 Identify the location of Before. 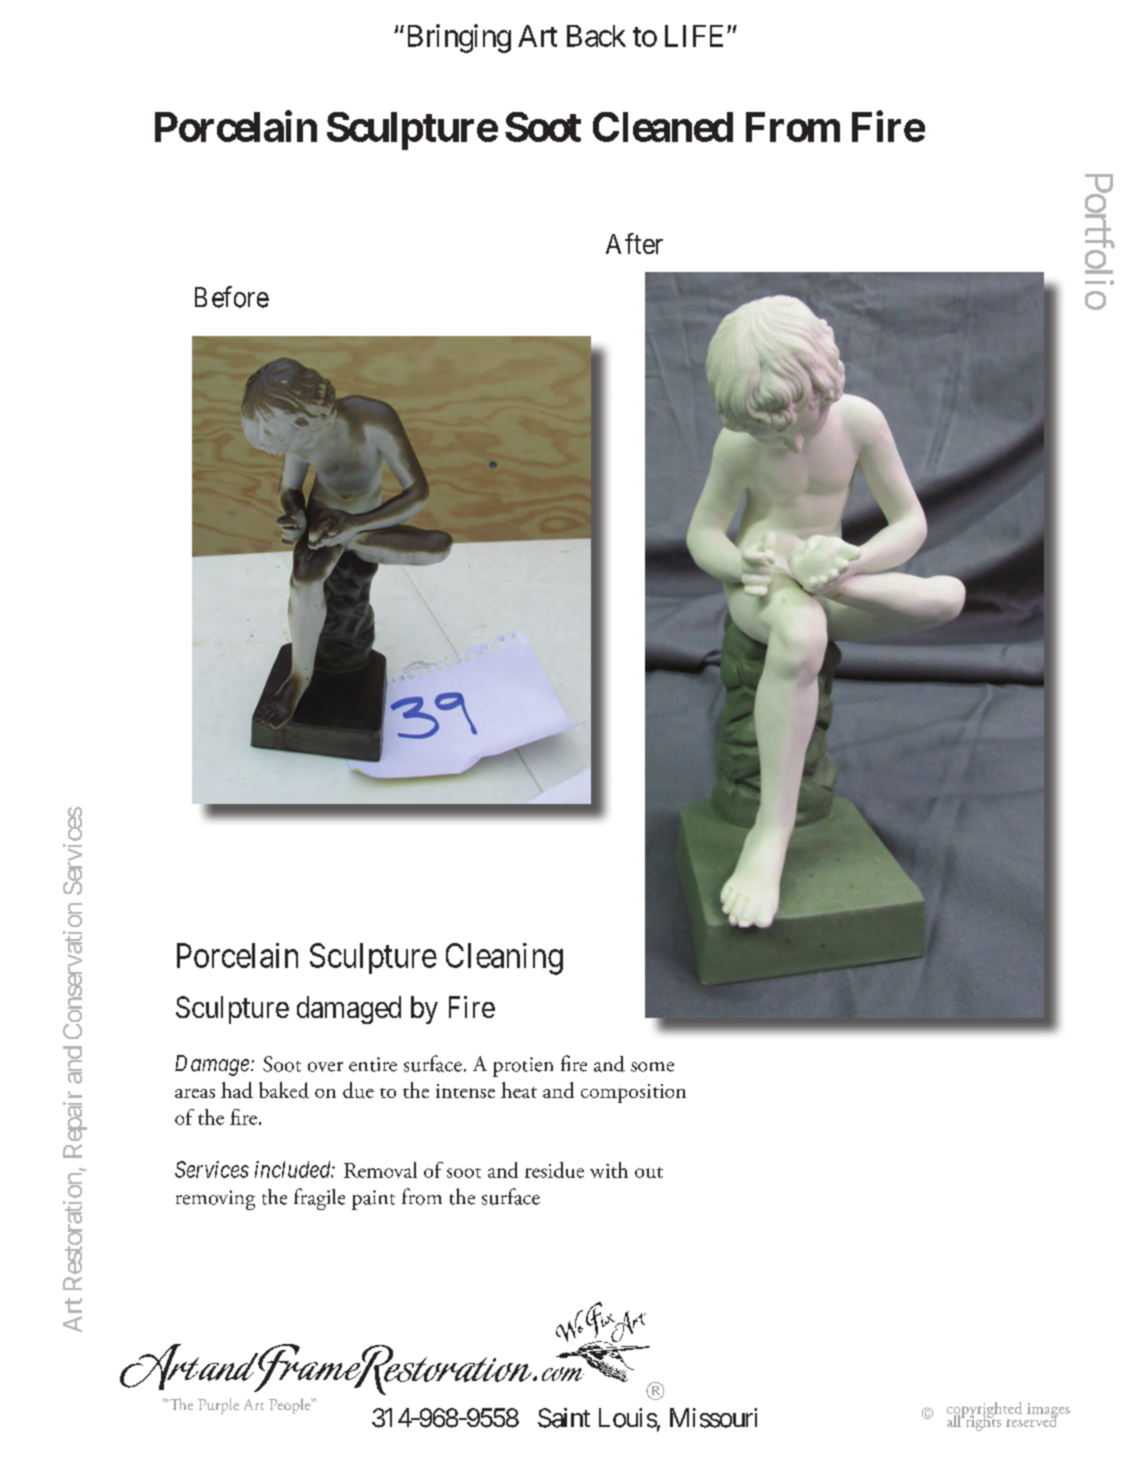
(232, 297).
